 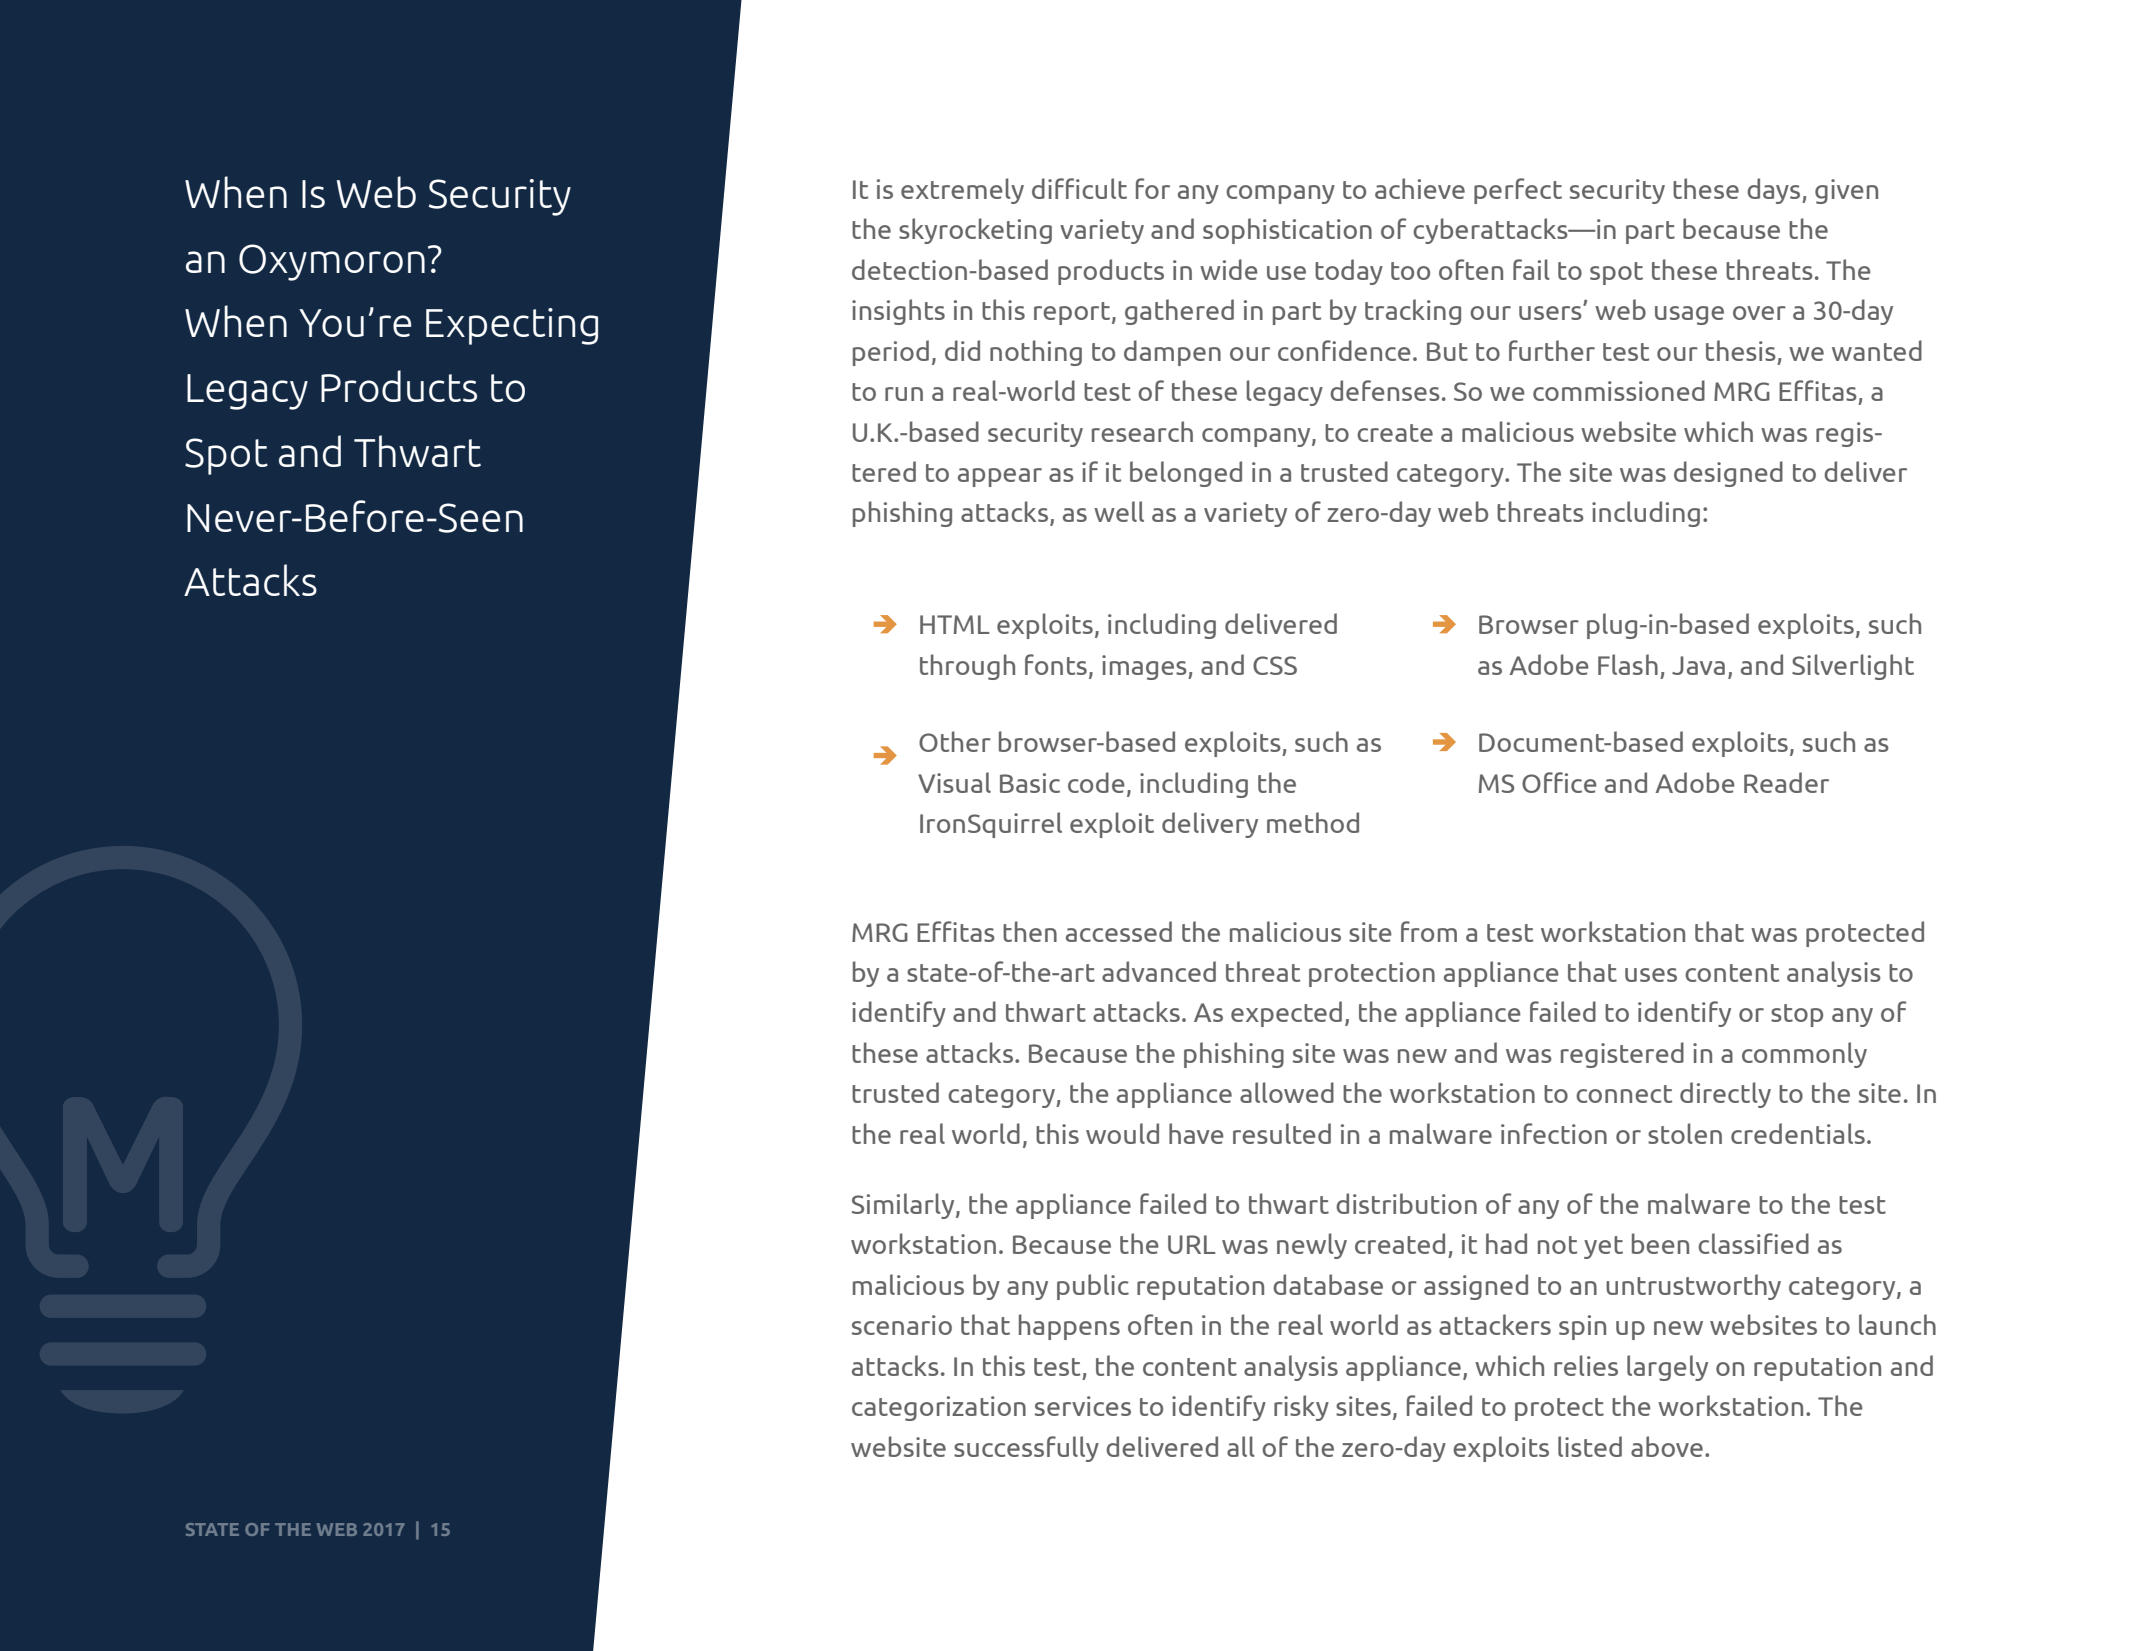 What do you see at coordinates (975, 231) in the screenshot?
I see `skyrocketing` at bounding box center [975, 231].
